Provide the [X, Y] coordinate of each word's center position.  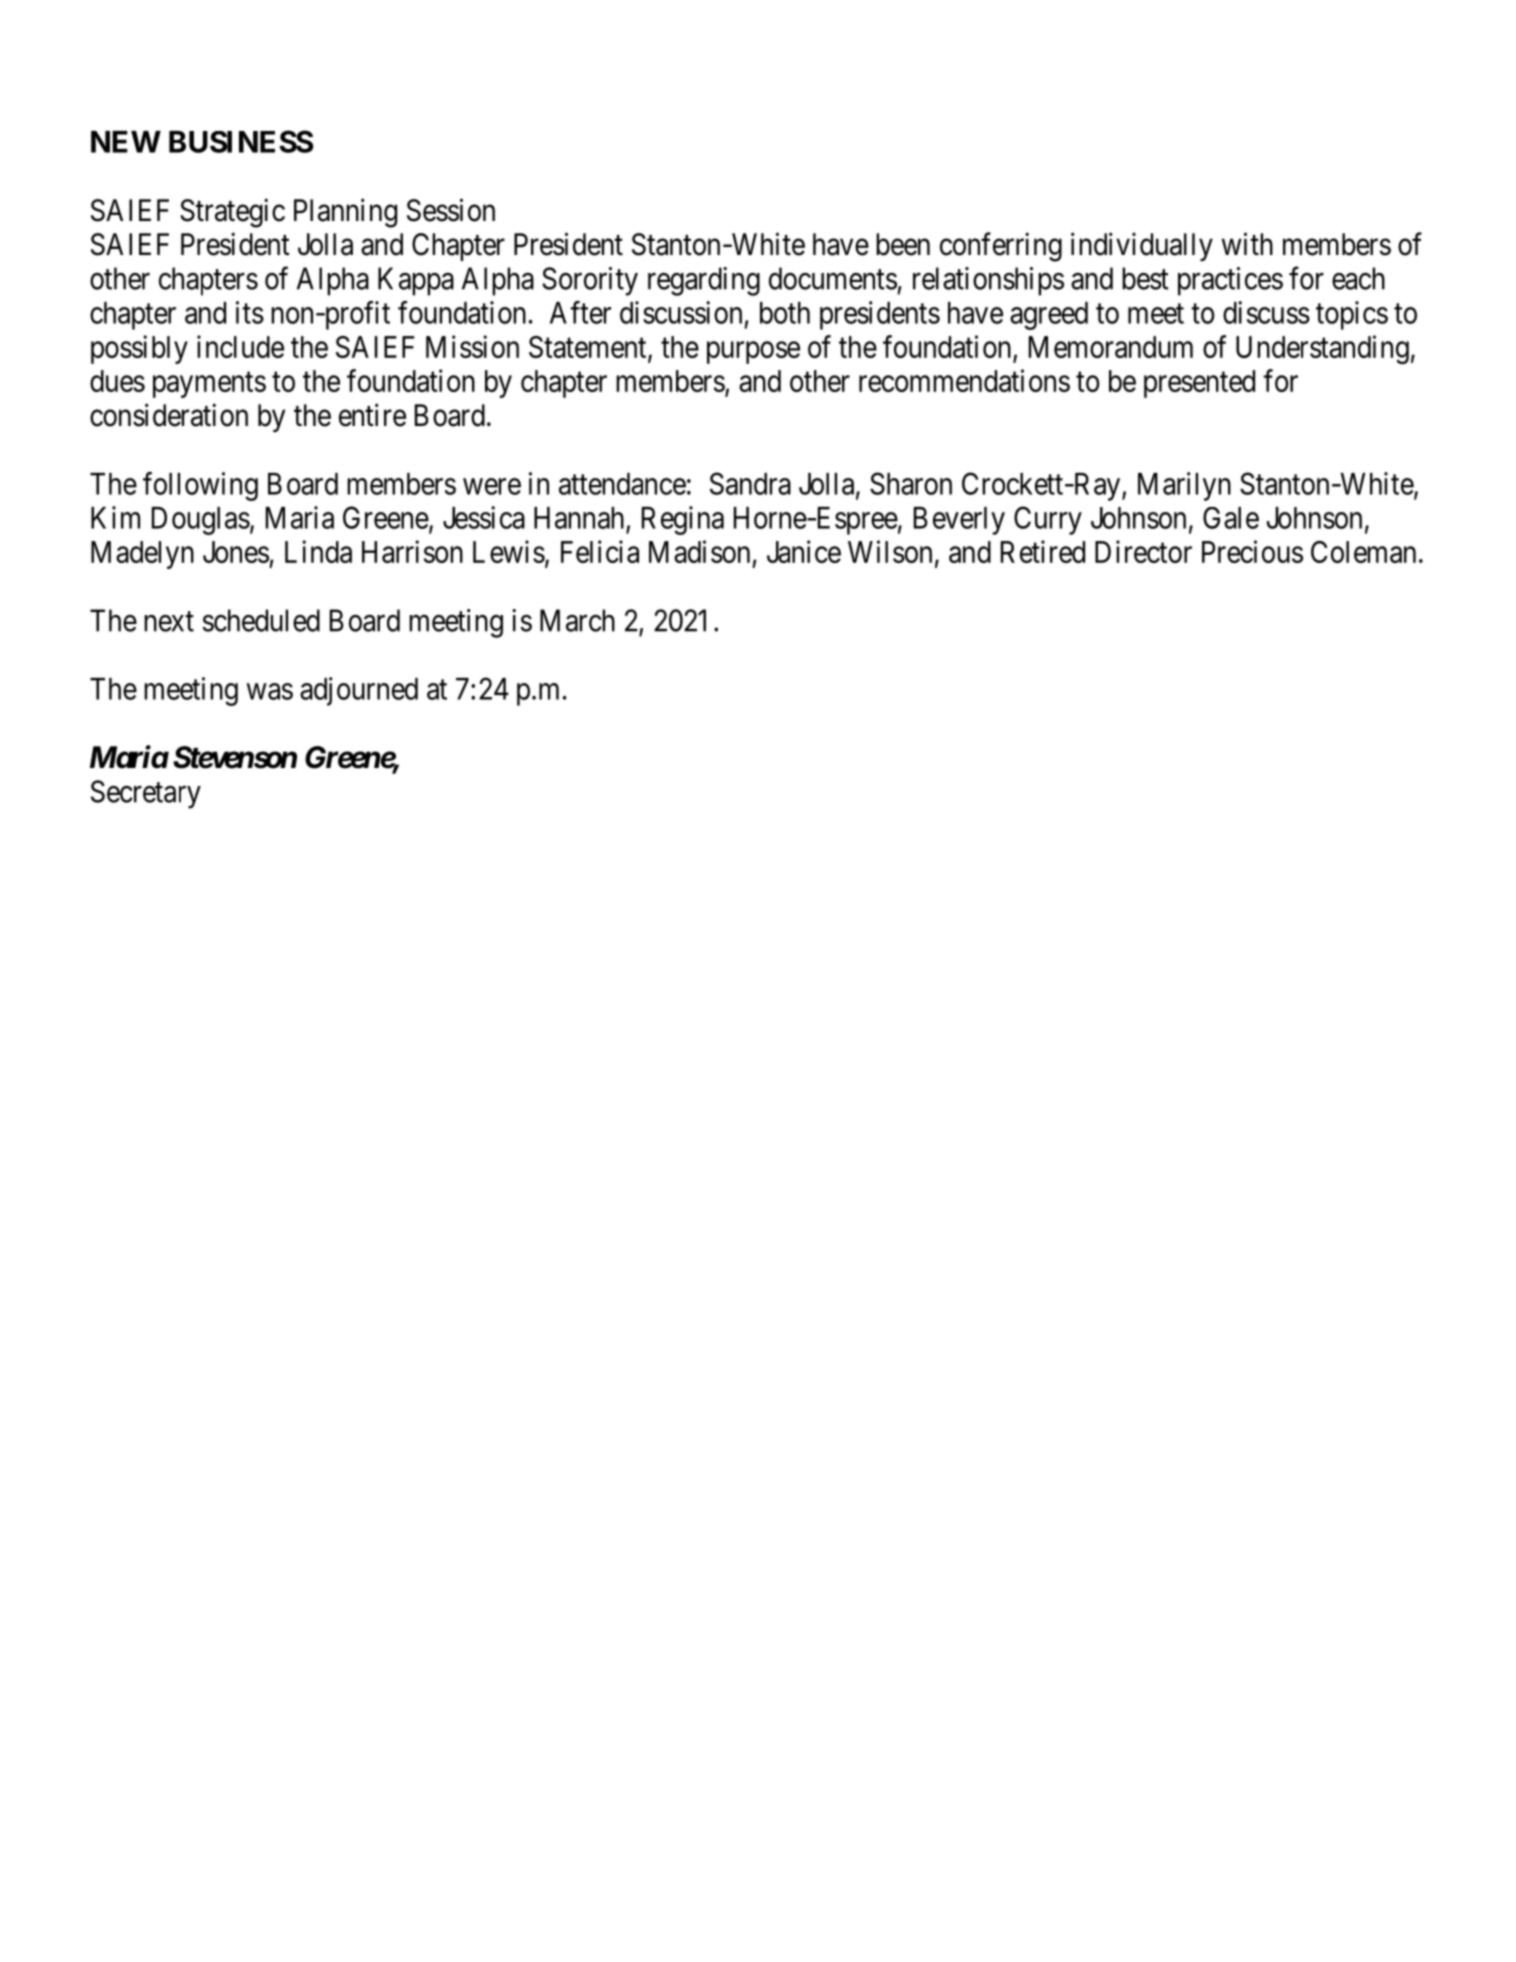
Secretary [146, 794]
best [1145, 278]
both [785, 313]
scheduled [261, 620]
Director [1143, 551]
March [577, 620]
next [169, 621]
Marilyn [1184, 486]
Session [451, 210]
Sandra [750, 483]
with [1247, 243]
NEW [126, 142]
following [200, 486]
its [250, 312]
